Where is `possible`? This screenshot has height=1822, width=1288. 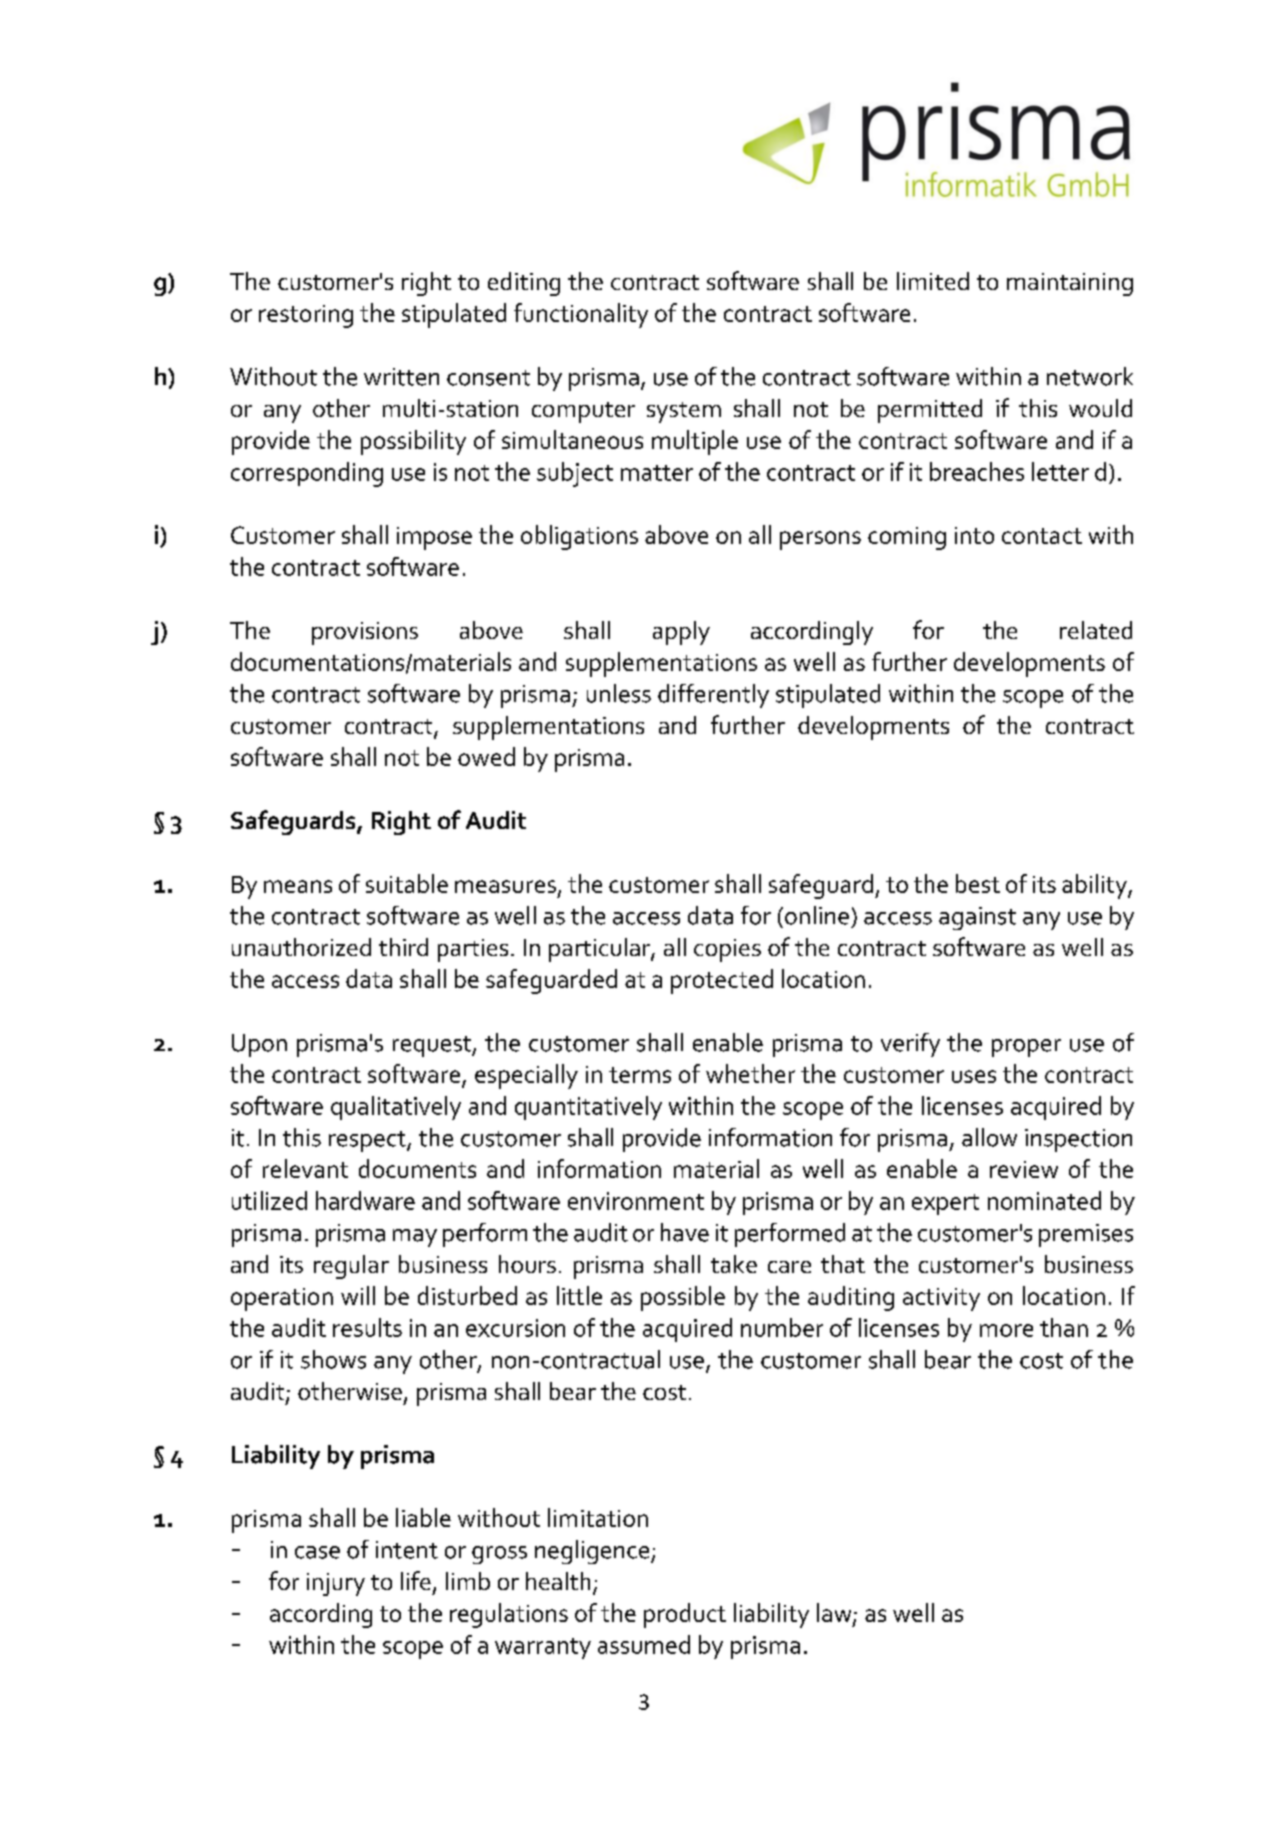
possible is located at coordinates (683, 1298).
